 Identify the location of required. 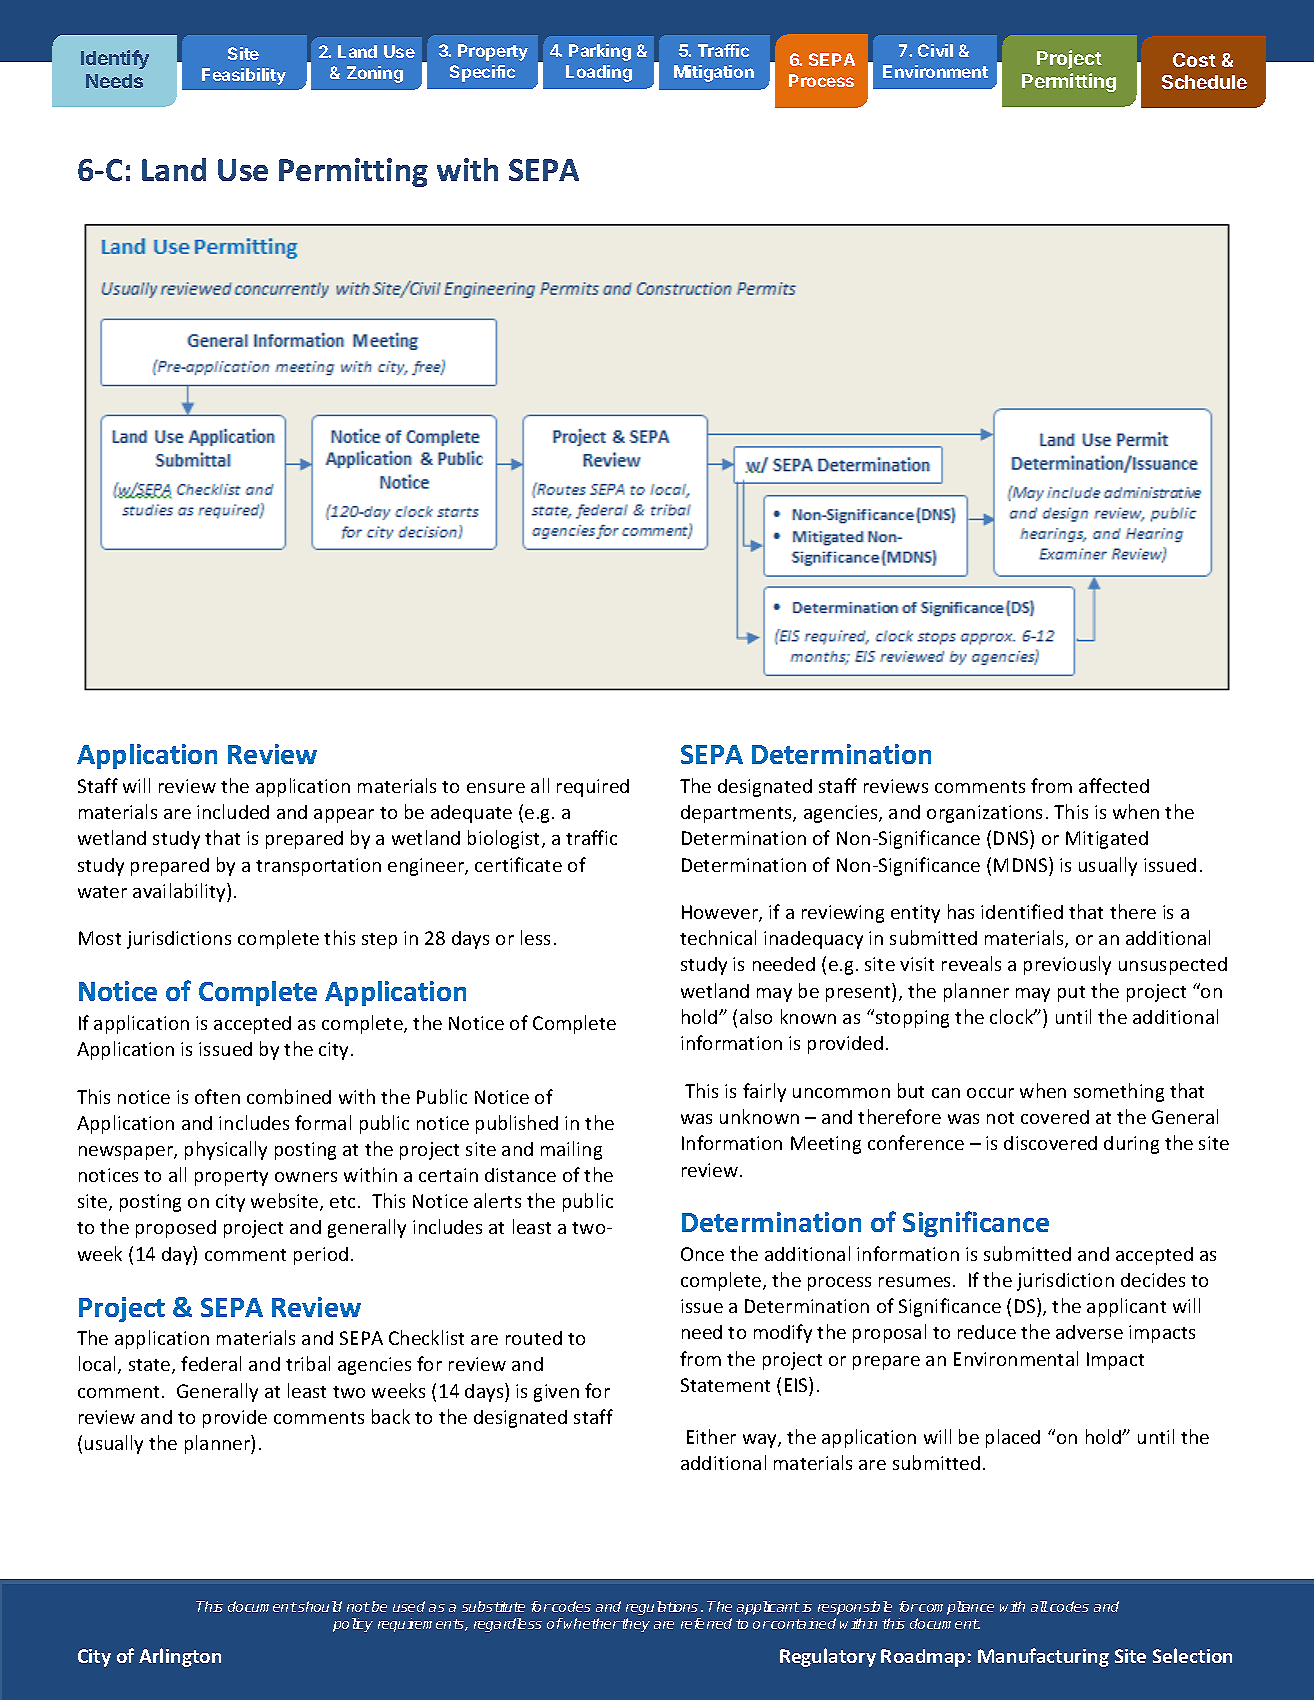
(593, 788).
